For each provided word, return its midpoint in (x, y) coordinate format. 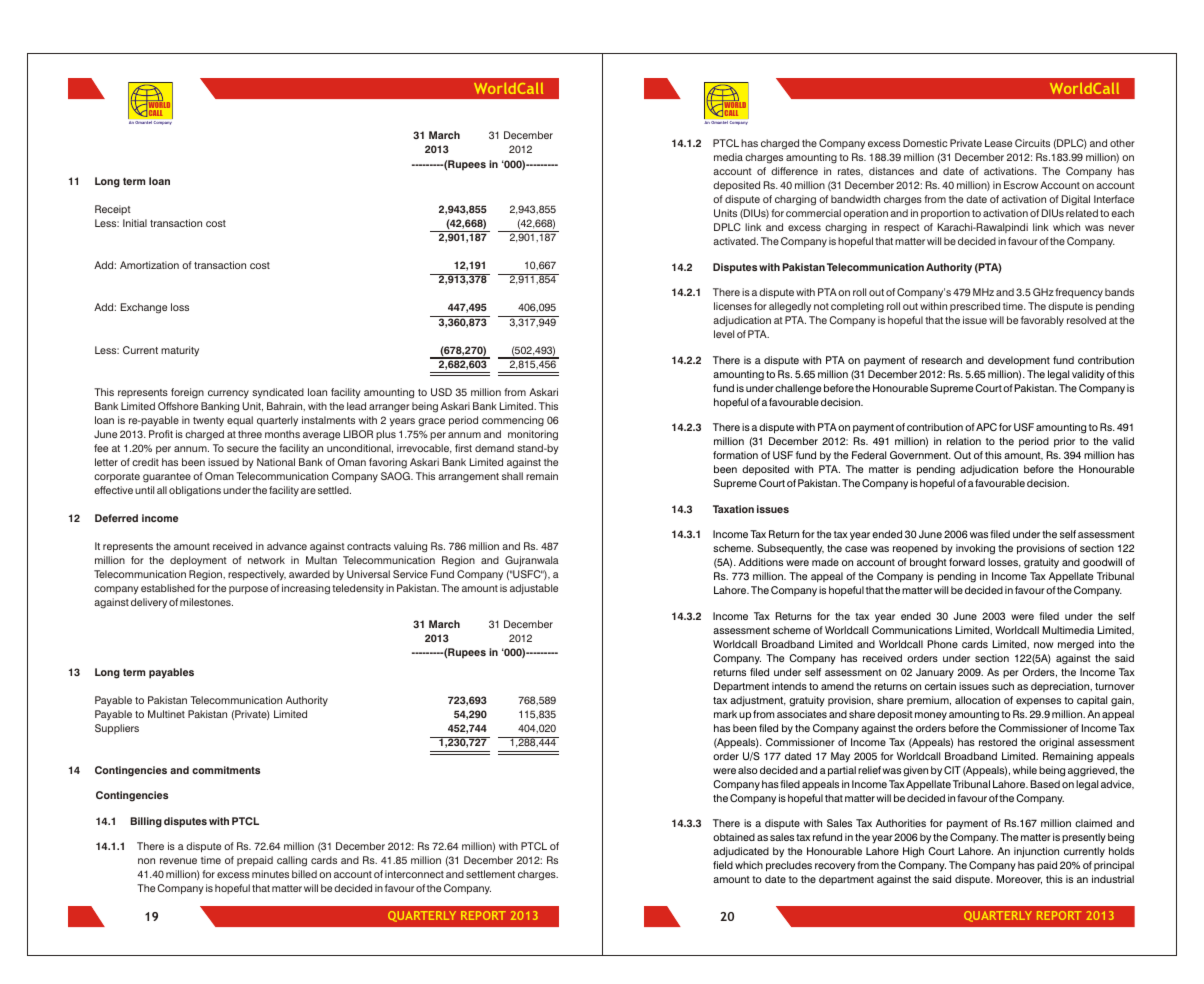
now (1043, 645)
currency (228, 394)
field (723, 865)
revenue (178, 861)
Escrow (1021, 185)
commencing (513, 421)
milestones (206, 602)
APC (986, 427)
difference (794, 171)
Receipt (113, 210)
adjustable (534, 589)
